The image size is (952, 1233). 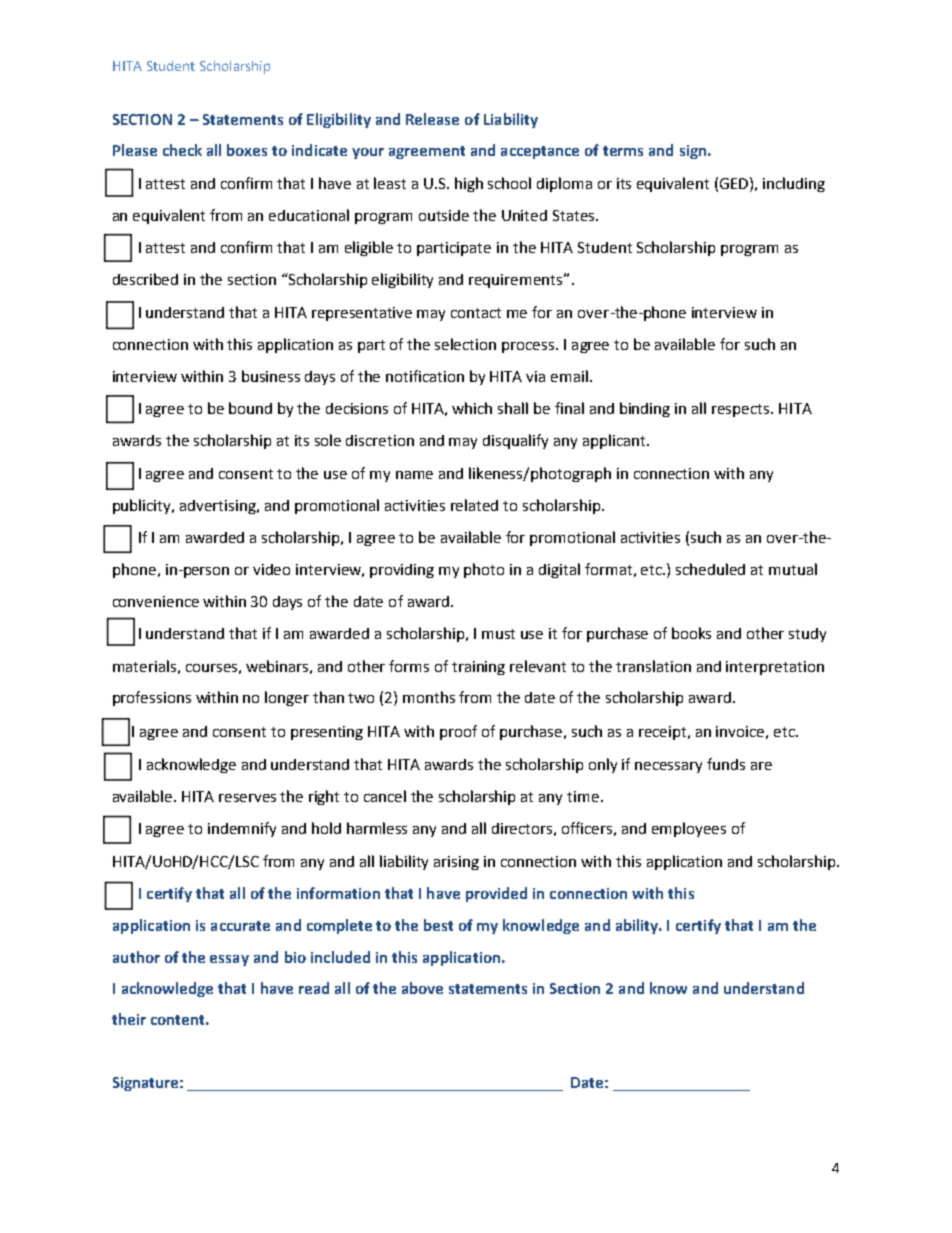 What do you see at coordinates (735, 183) in the page?
I see `GED` at bounding box center [735, 183].
